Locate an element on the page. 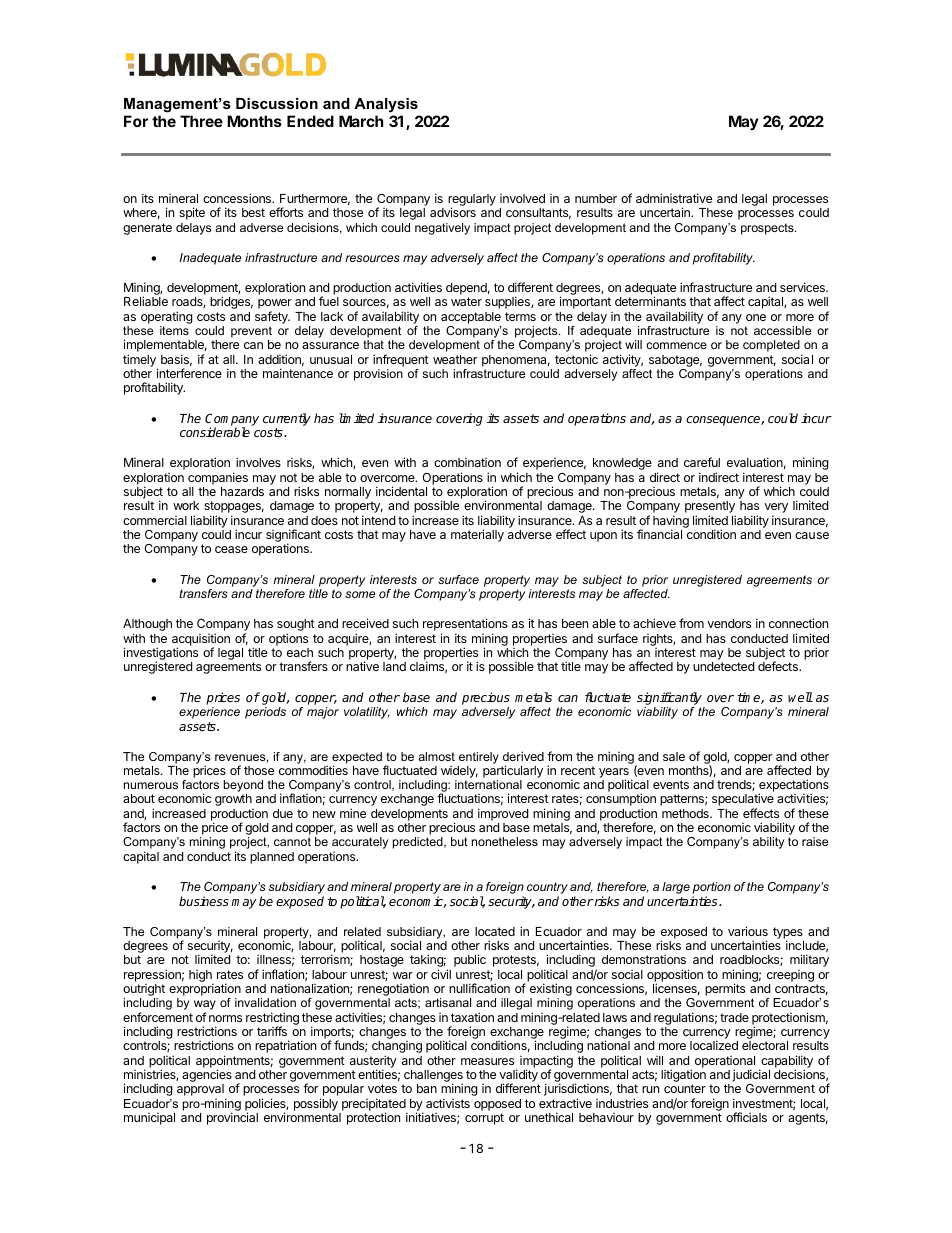  weather is located at coordinates (455, 359).
